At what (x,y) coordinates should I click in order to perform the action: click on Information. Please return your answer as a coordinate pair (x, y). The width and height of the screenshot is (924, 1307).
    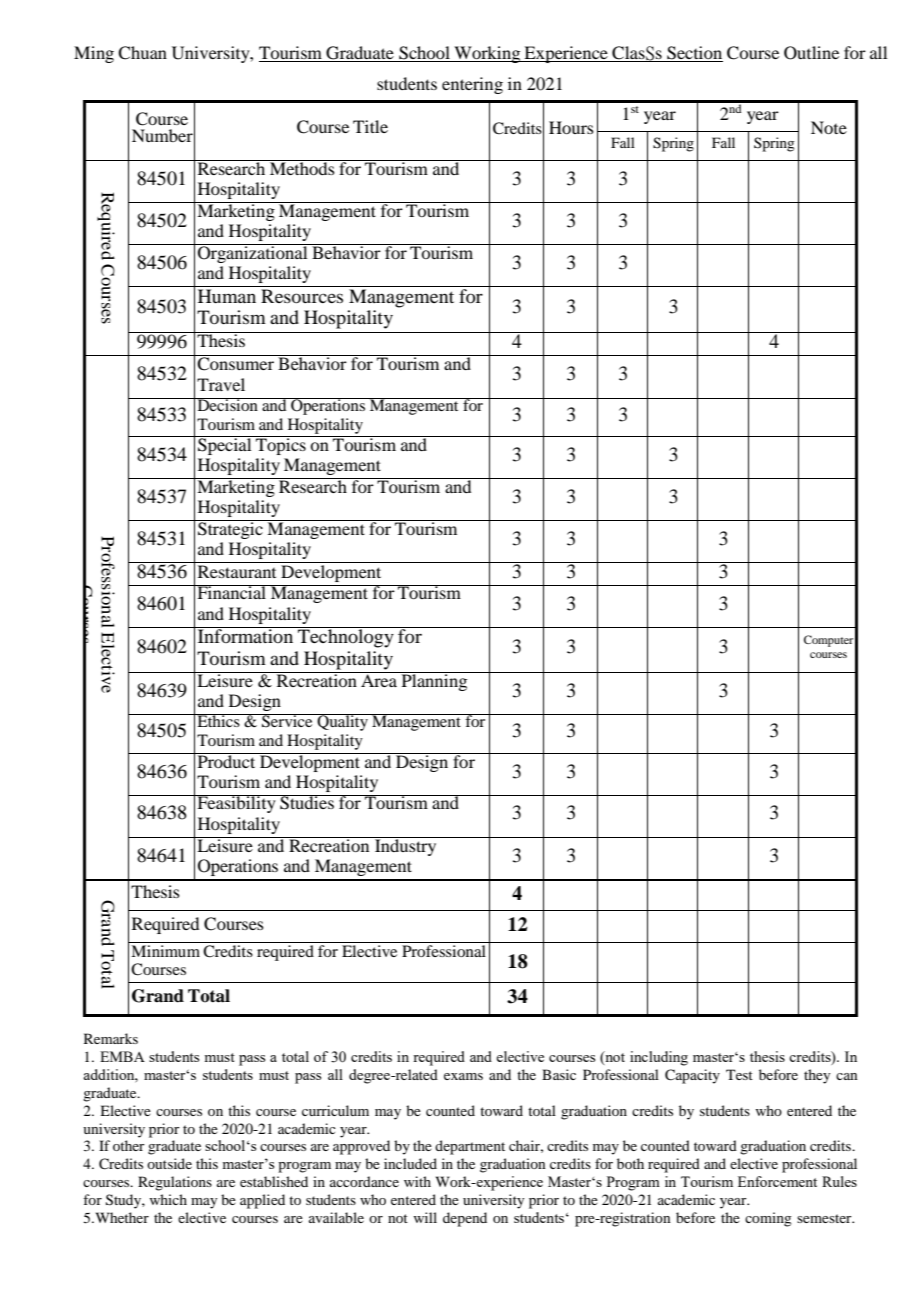
    Looking at the image, I should click on (245, 635).
